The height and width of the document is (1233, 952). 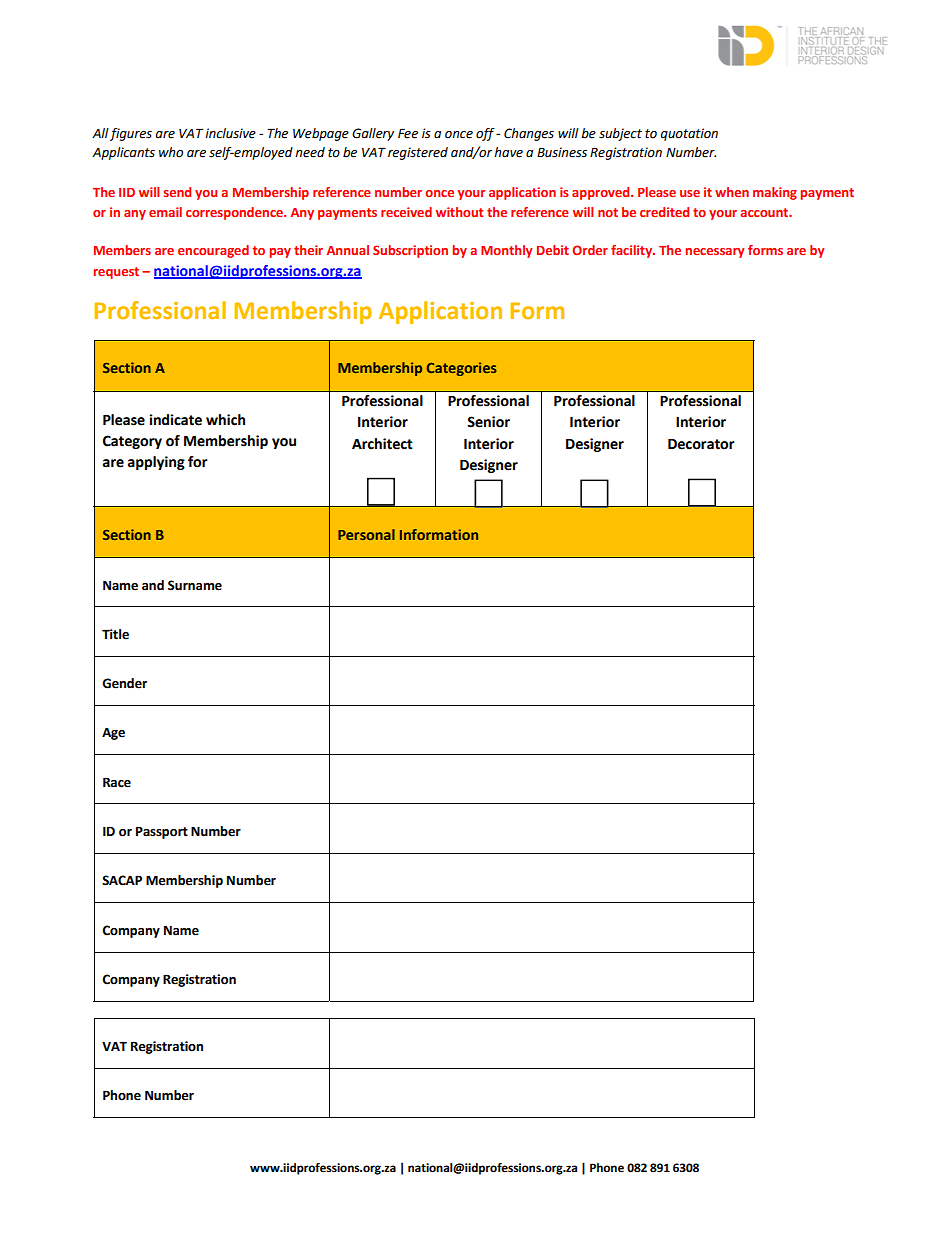 What do you see at coordinates (689, 134) in the document?
I see `quotation` at bounding box center [689, 134].
